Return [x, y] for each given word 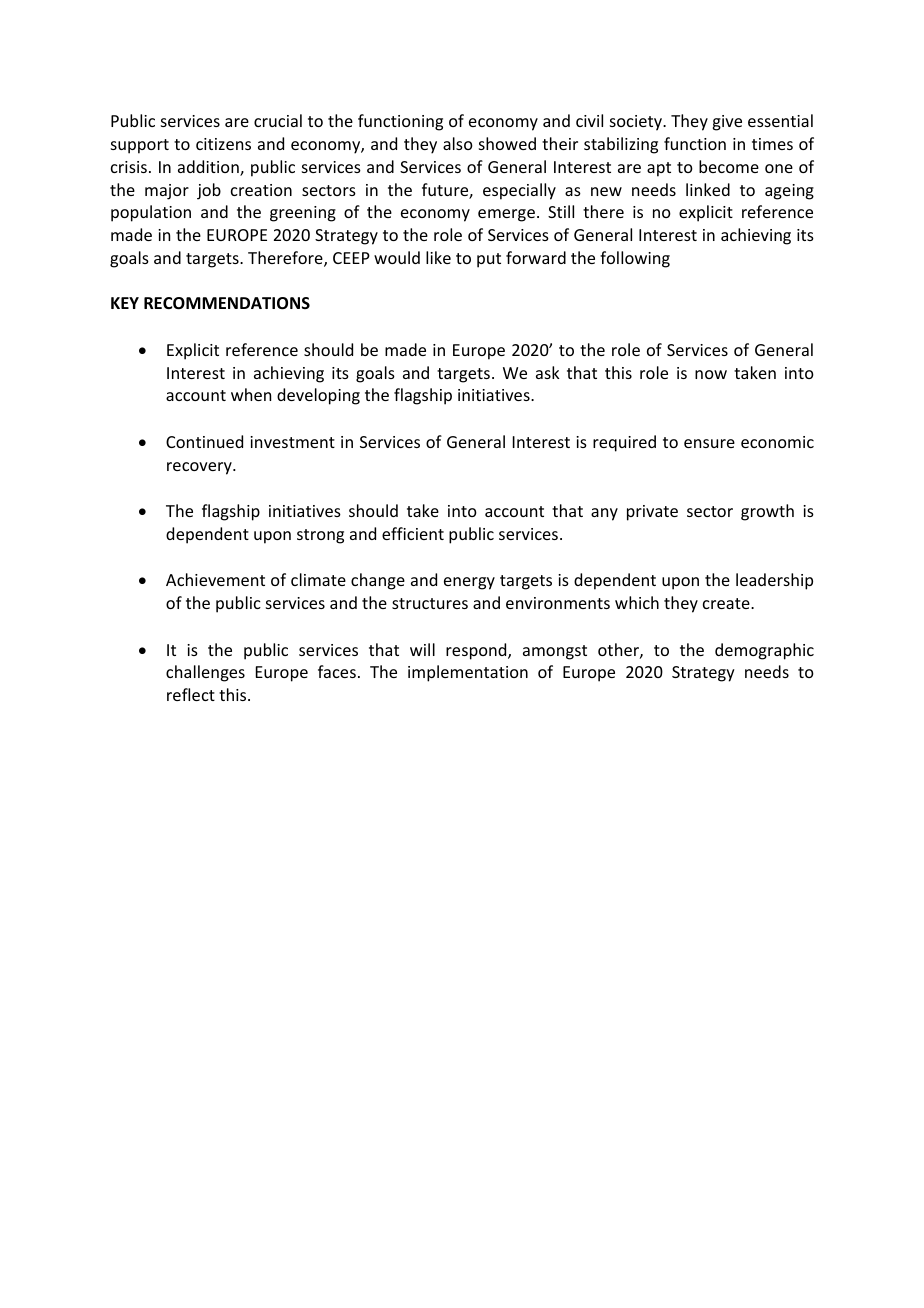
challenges [205, 673]
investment [292, 442]
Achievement [215, 579]
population [151, 213]
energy [469, 583]
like [438, 257]
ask [548, 372]
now [711, 374]
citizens [223, 144]
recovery [200, 468]
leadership [774, 581]
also [458, 143]
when [251, 394]
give [727, 123]
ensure [709, 443]
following [635, 259]
